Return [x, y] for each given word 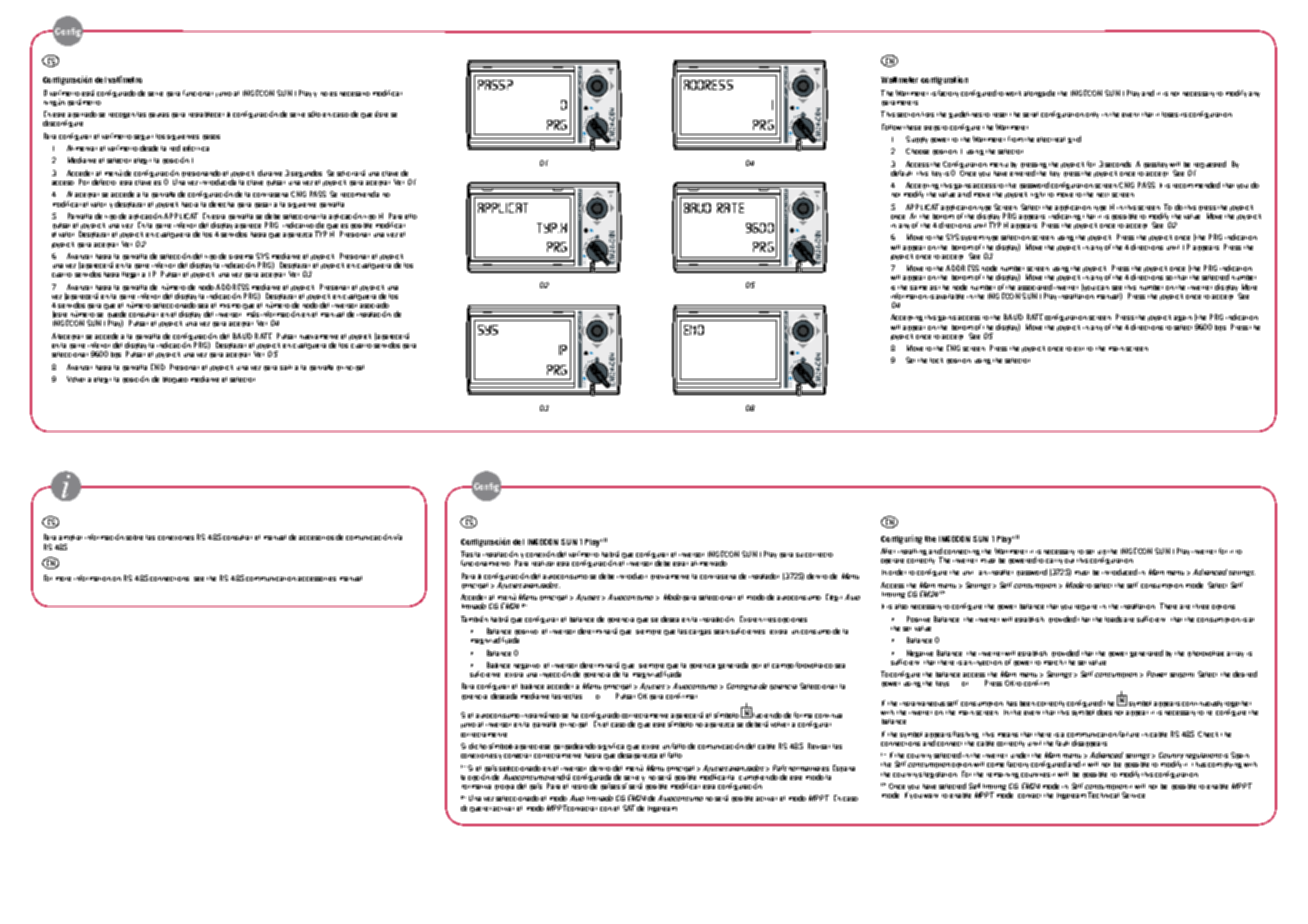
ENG [953, 348]
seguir [143, 137]
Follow [892, 127]
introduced [1119, 572]
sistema [241, 257]
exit [1079, 349]
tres [770, 620]
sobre [134, 537]
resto [580, 787]
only [1092, 115]
